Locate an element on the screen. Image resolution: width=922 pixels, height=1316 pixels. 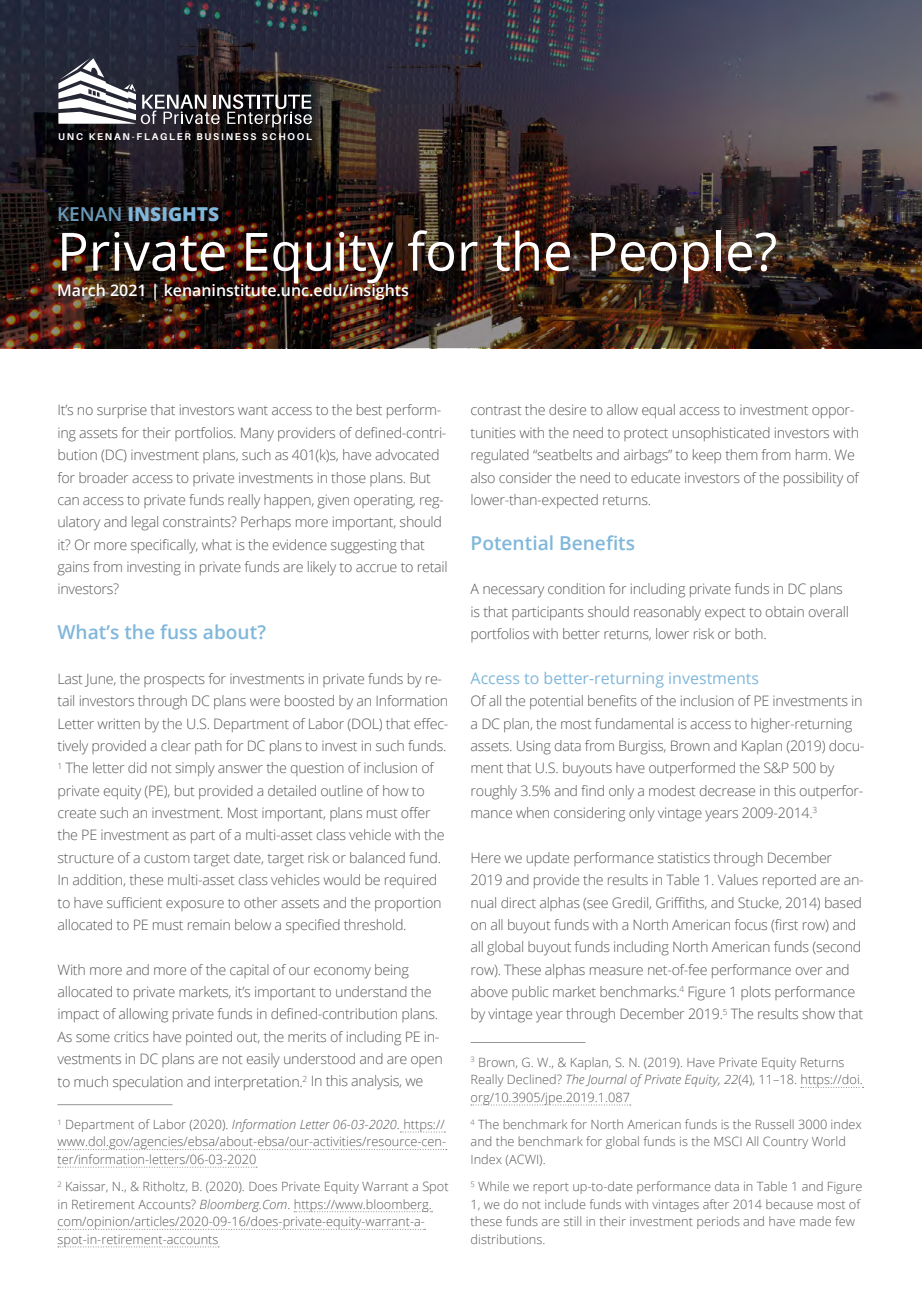
Using is located at coordinates (534, 747).
